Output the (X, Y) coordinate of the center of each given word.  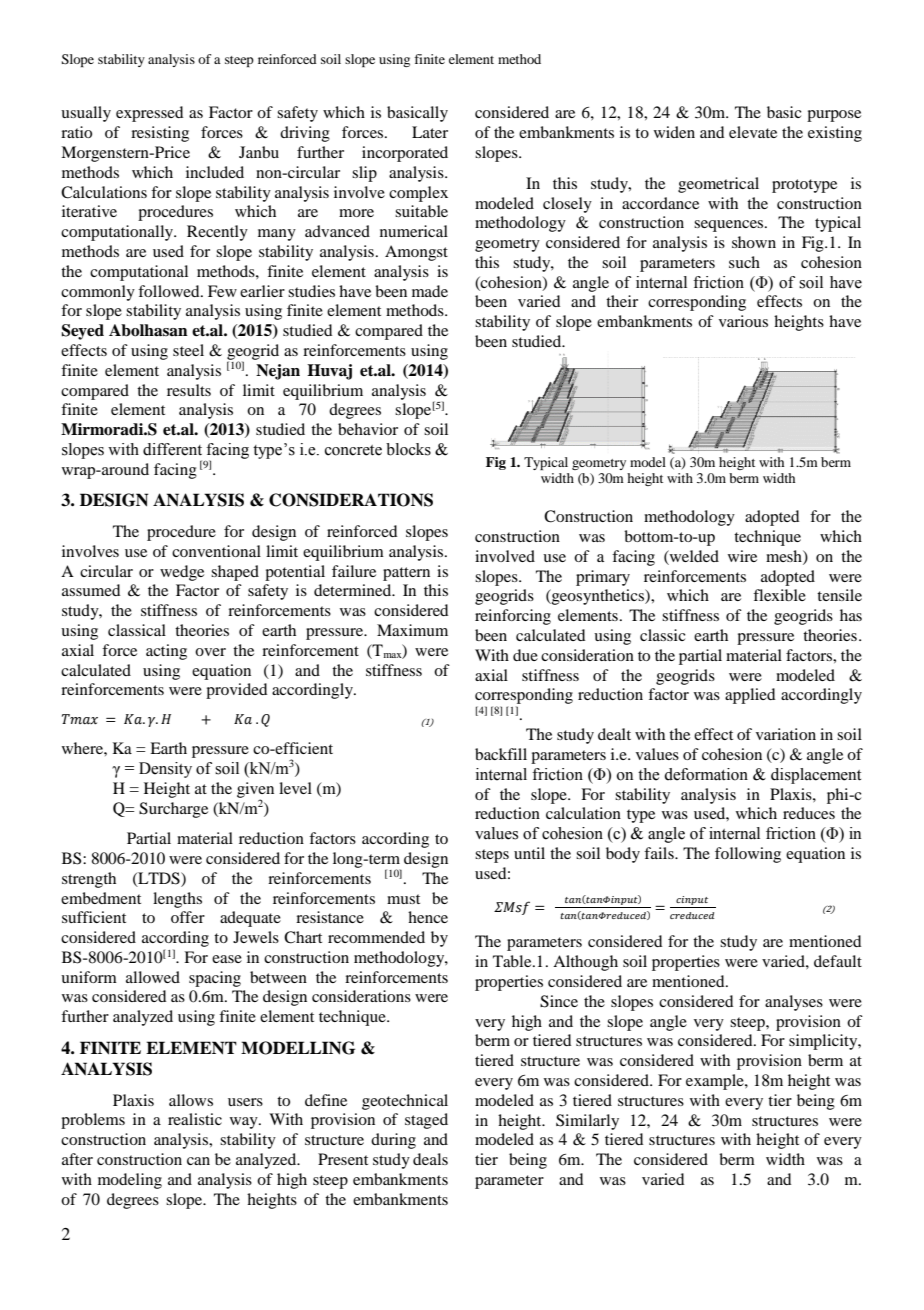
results (189, 390)
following (748, 855)
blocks (408, 449)
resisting (160, 134)
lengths (177, 900)
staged (426, 1121)
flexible (779, 595)
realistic (195, 1119)
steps (492, 856)
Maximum (412, 630)
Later (430, 132)
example (716, 1082)
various (743, 321)
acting (166, 652)
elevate (753, 132)
